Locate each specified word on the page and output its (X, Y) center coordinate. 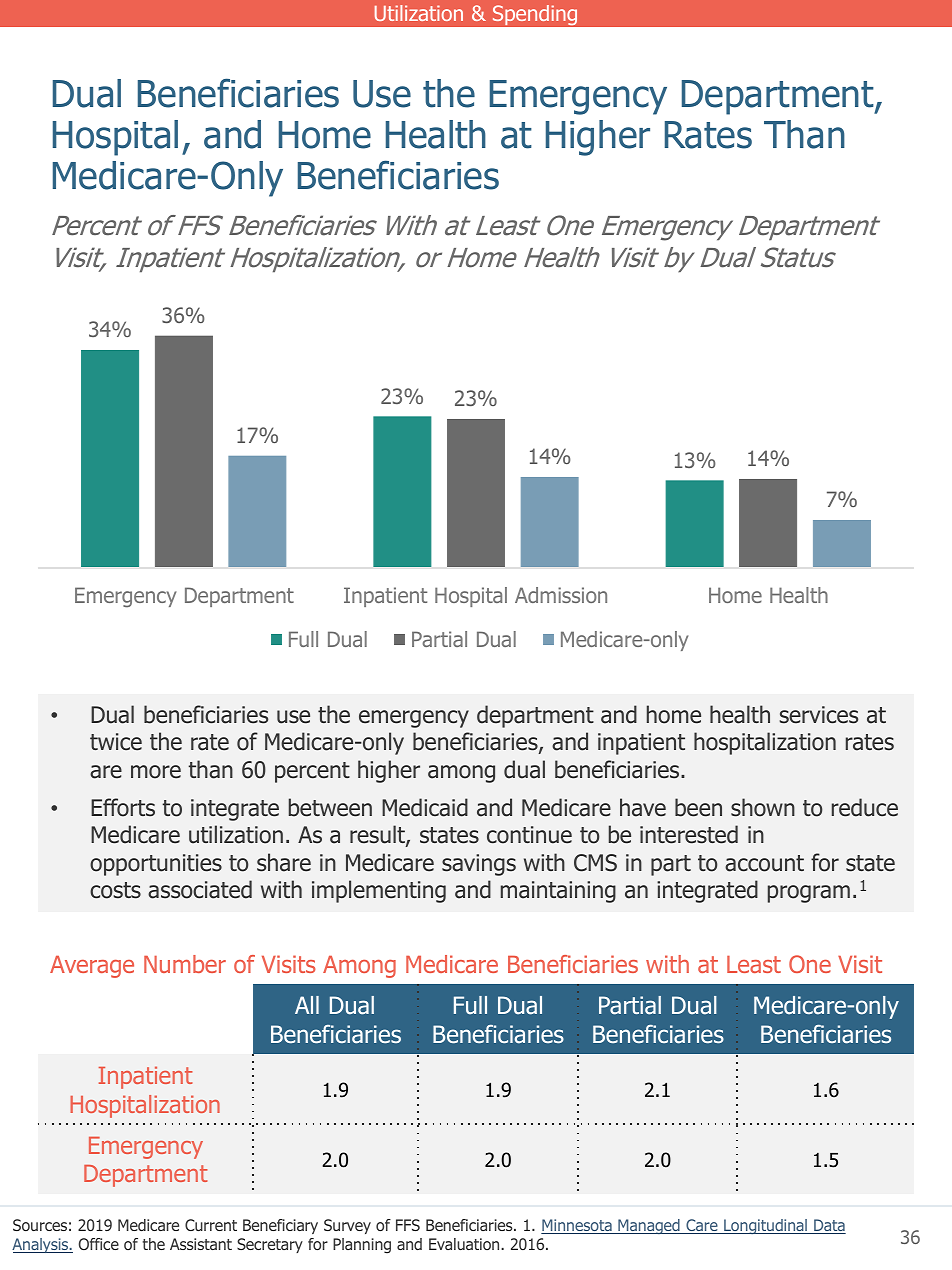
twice (116, 742)
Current (211, 1225)
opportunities (156, 865)
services (819, 715)
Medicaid (425, 807)
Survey (347, 1226)
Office (99, 1244)
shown (763, 807)
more (156, 772)
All (307, 1005)
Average (92, 967)
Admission (561, 595)
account (764, 863)
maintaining (558, 892)
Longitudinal (765, 1226)
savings (479, 865)
